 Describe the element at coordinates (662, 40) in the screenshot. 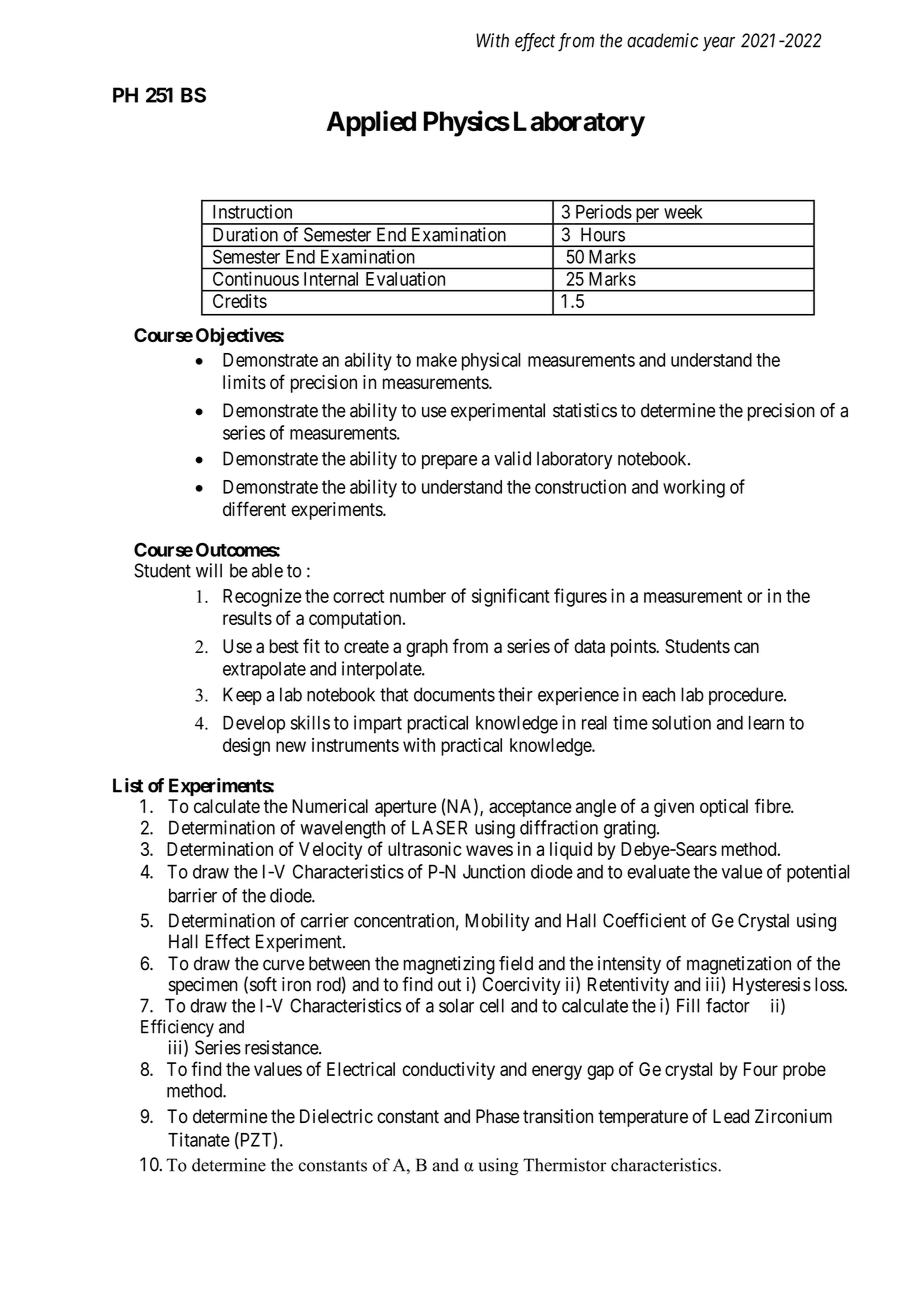

I see `academic` at that location.
